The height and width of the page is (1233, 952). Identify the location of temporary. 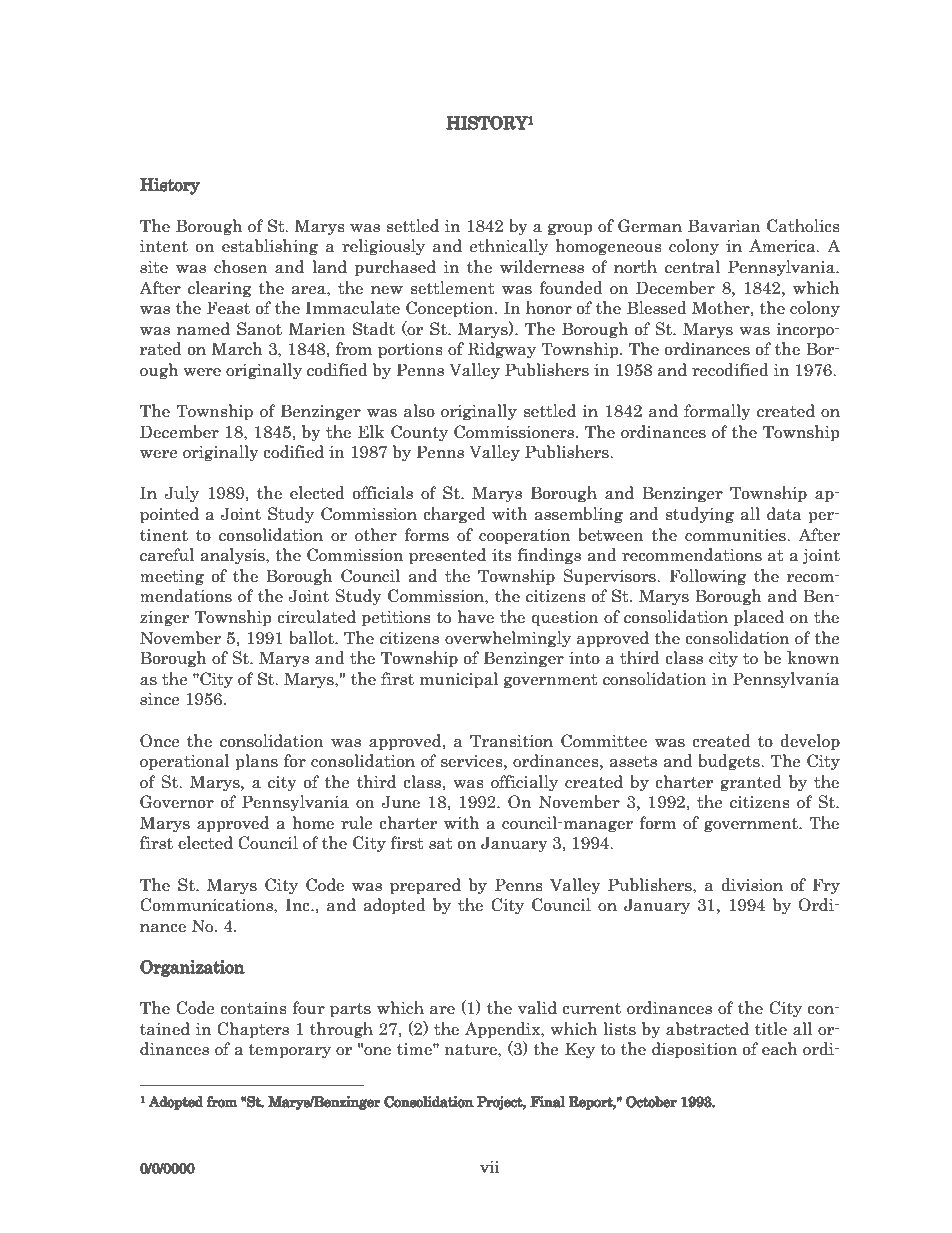
(289, 1051).
